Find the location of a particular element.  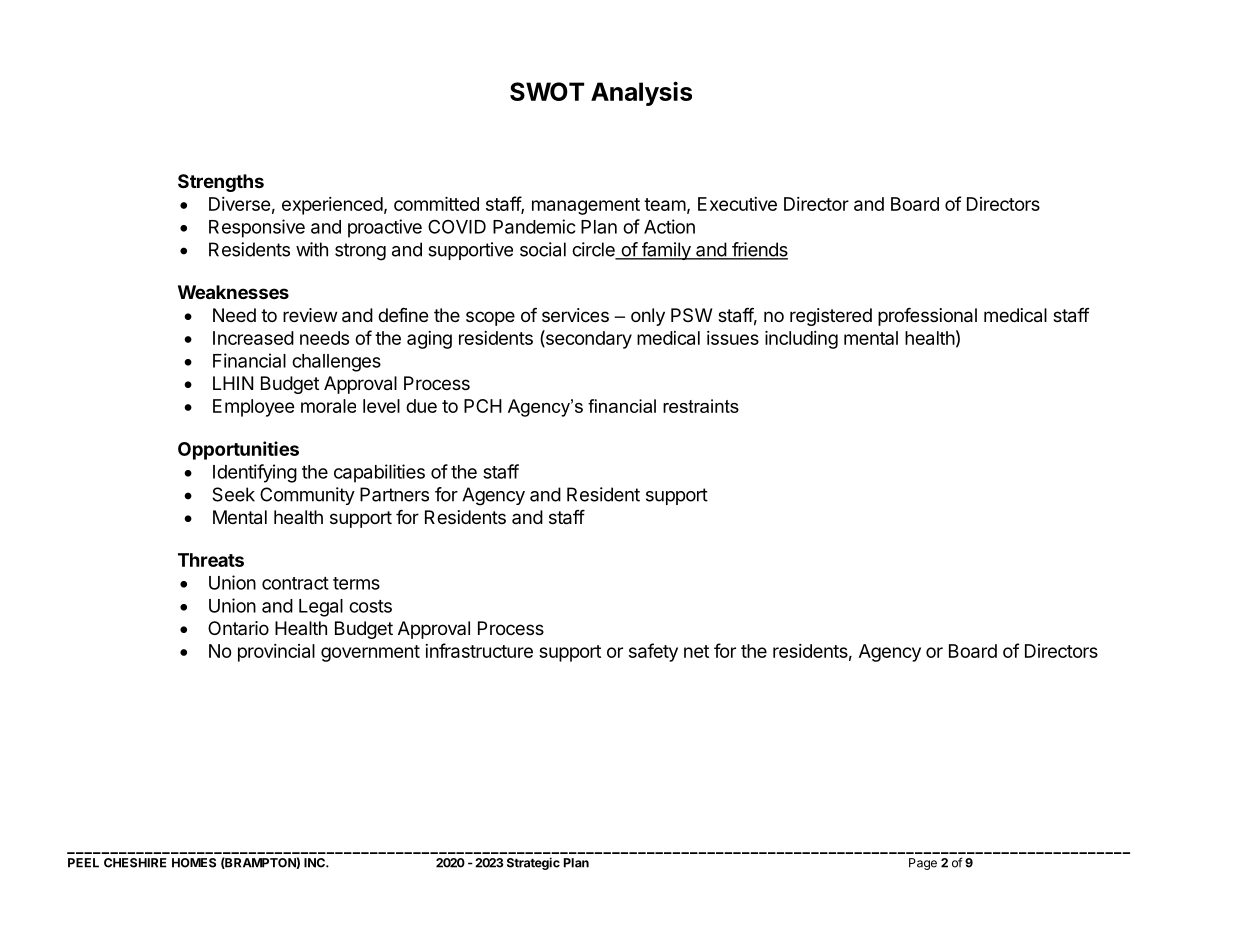

HOMES is located at coordinates (194, 863).
